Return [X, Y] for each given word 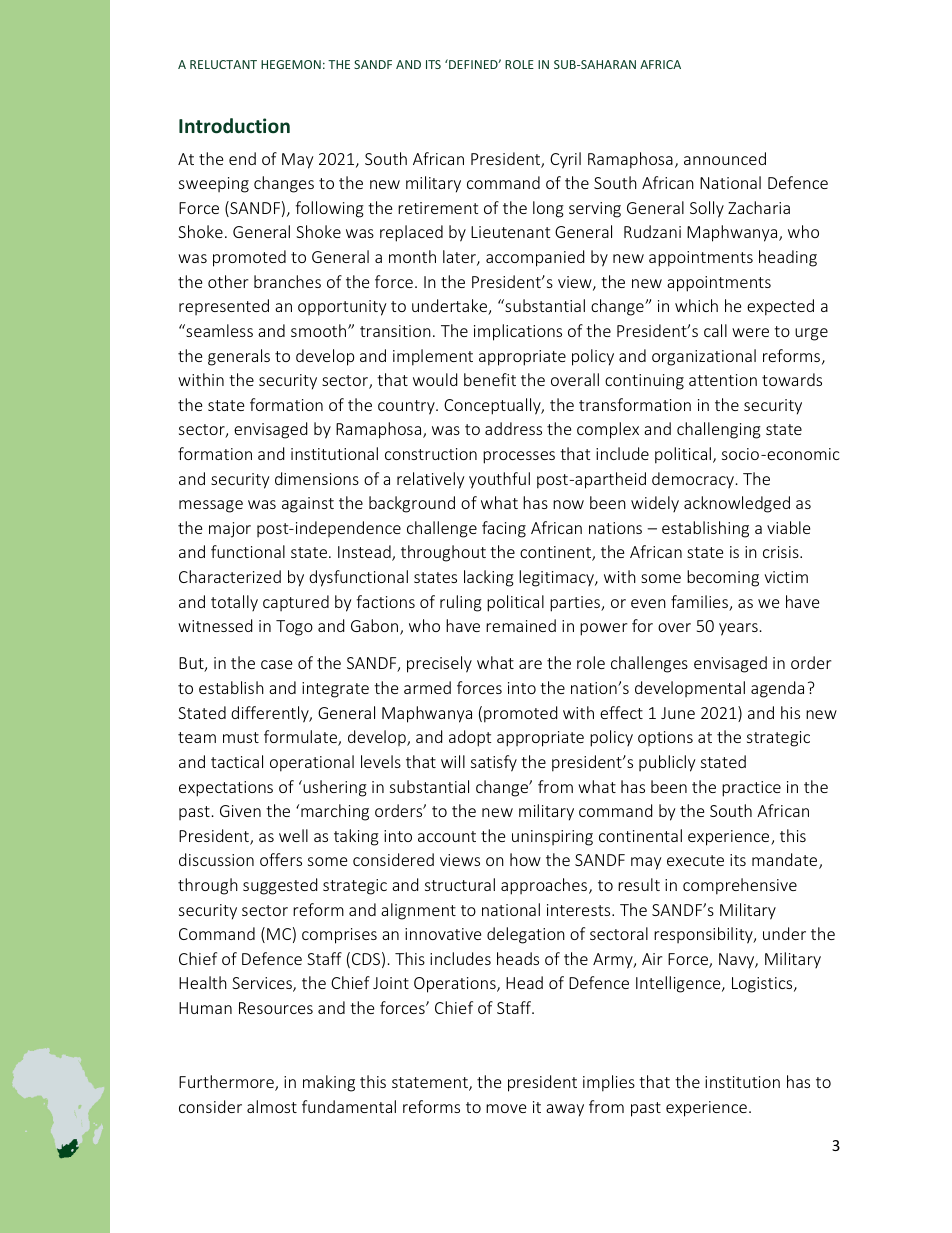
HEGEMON [291, 64]
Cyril [565, 160]
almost [272, 1106]
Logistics [763, 985]
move [506, 1108]
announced [725, 158]
